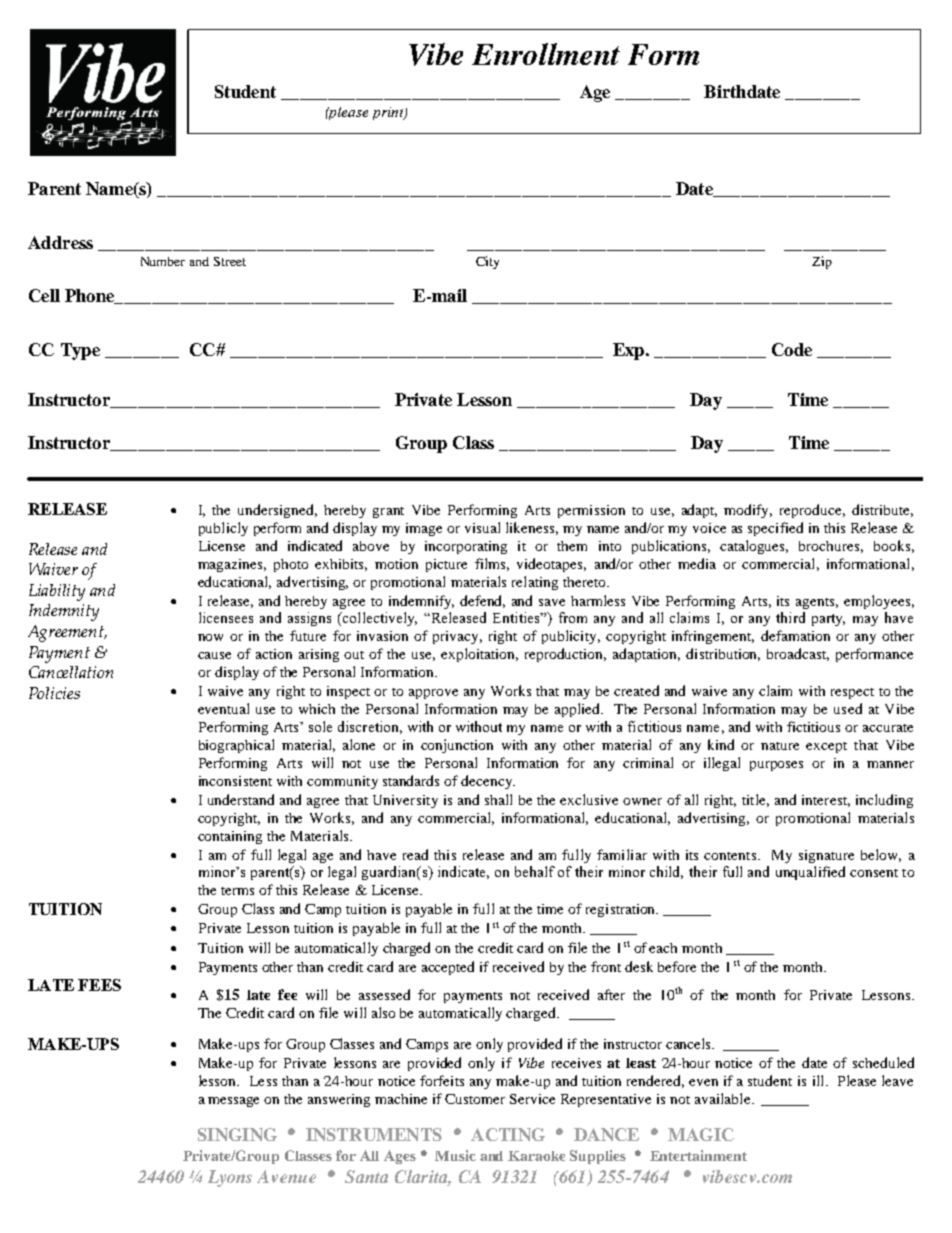 The image size is (952, 1233). I want to click on unqualified, so click(810, 873).
